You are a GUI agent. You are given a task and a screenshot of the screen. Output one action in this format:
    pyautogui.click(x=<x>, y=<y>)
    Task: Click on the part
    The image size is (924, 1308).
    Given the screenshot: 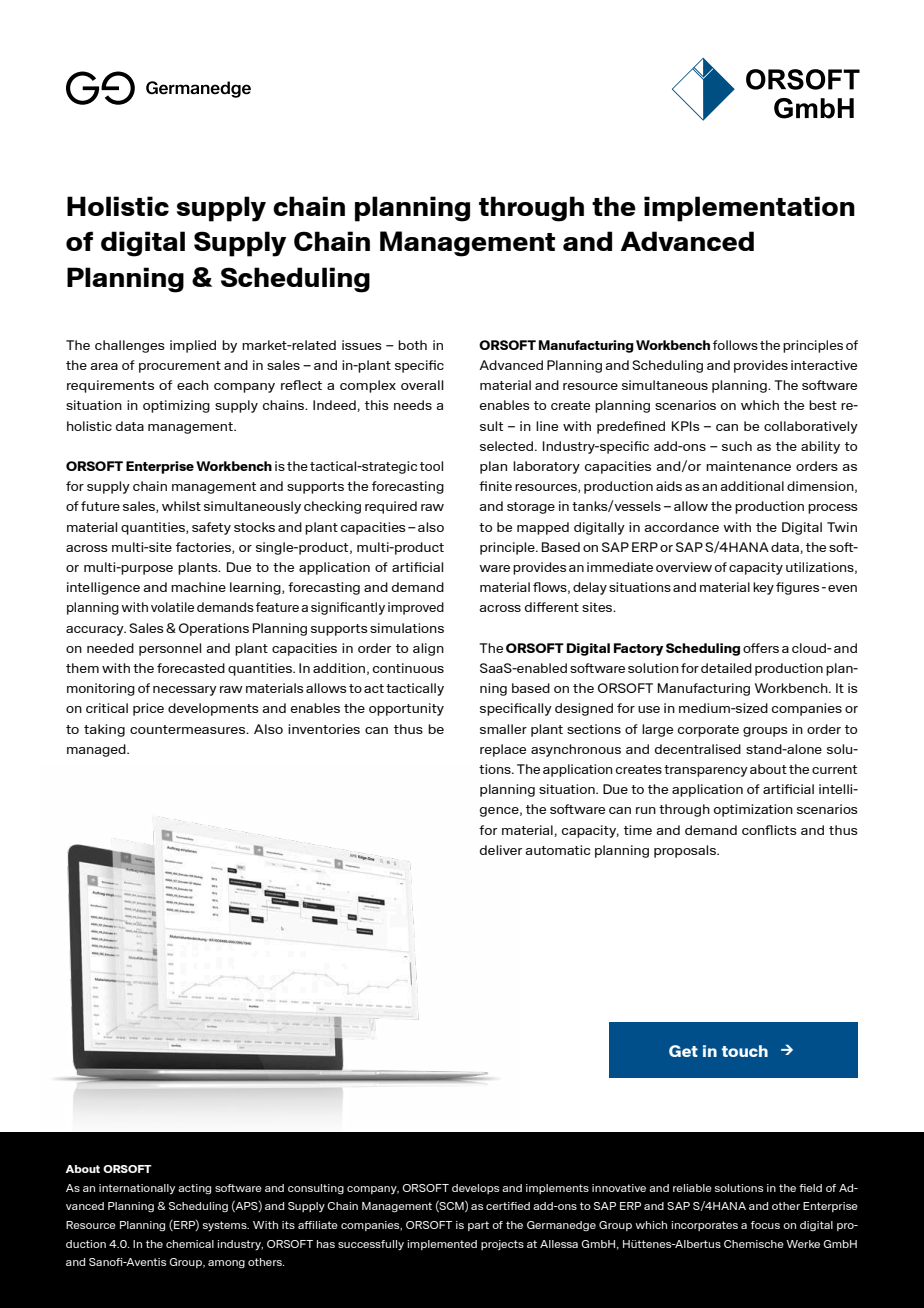 What is the action you would take?
    pyautogui.click(x=478, y=1226)
